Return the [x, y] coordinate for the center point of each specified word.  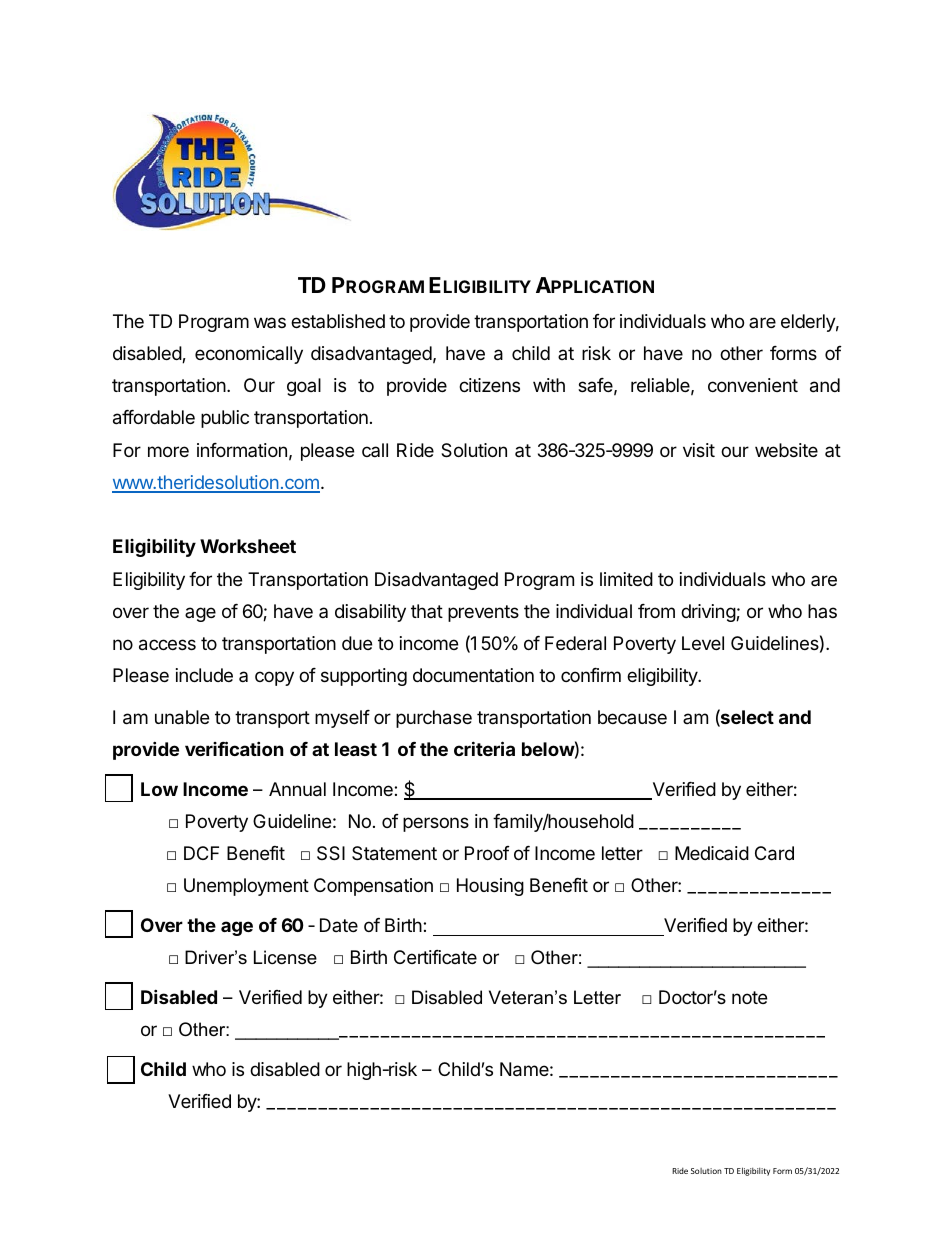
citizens [489, 385]
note [749, 997]
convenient [753, 385]
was [270, 322]
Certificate [435, 957]
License [285, 957]
